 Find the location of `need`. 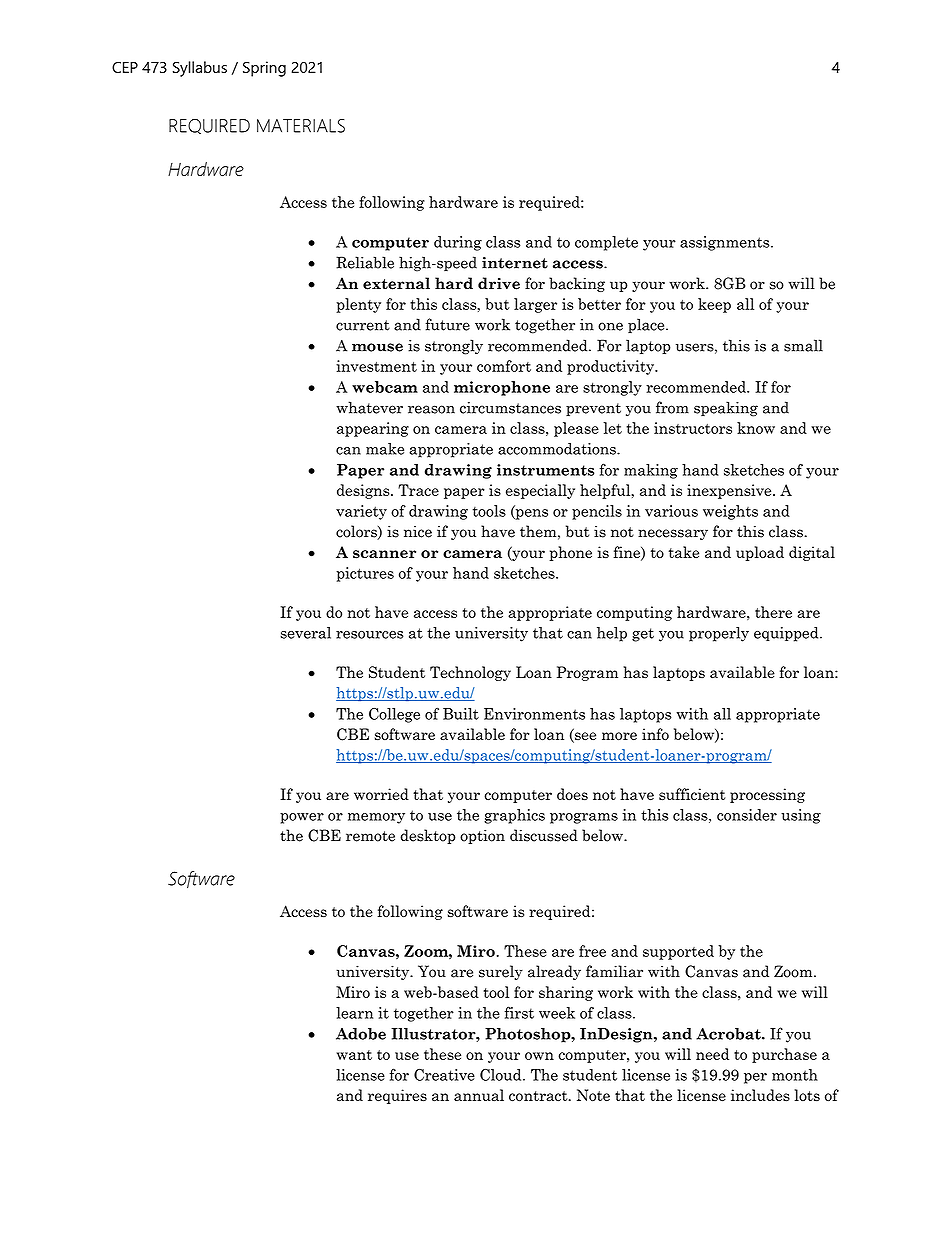

need is located at coordinates (712, 1054).
